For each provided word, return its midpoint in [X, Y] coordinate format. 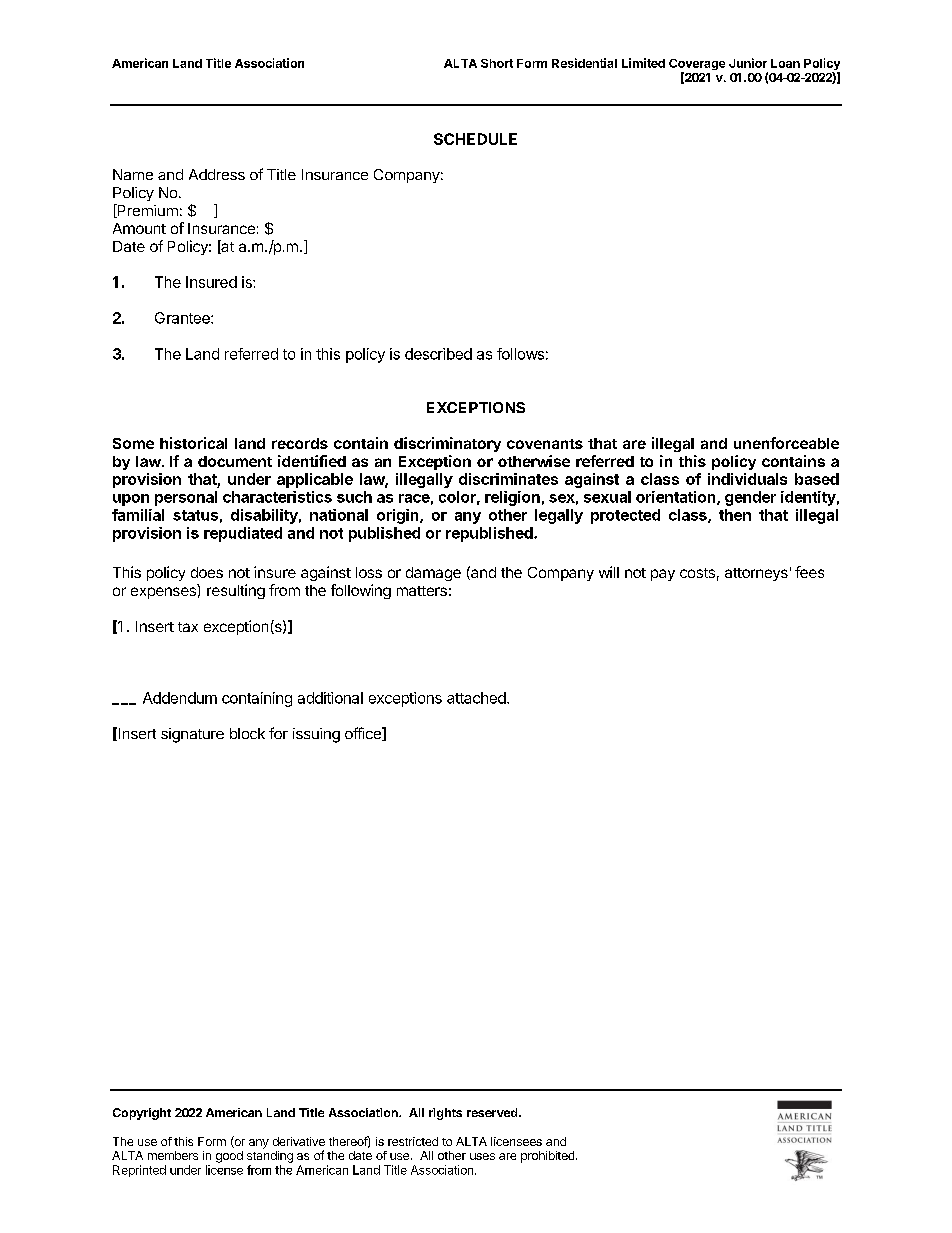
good [229, 1157]
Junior [748, 63]
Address [217, 174]
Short [497, 63]
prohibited [549, 1157]
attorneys [756, 574]
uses [482, 1156]
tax [188, 627]
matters [422, 591]
